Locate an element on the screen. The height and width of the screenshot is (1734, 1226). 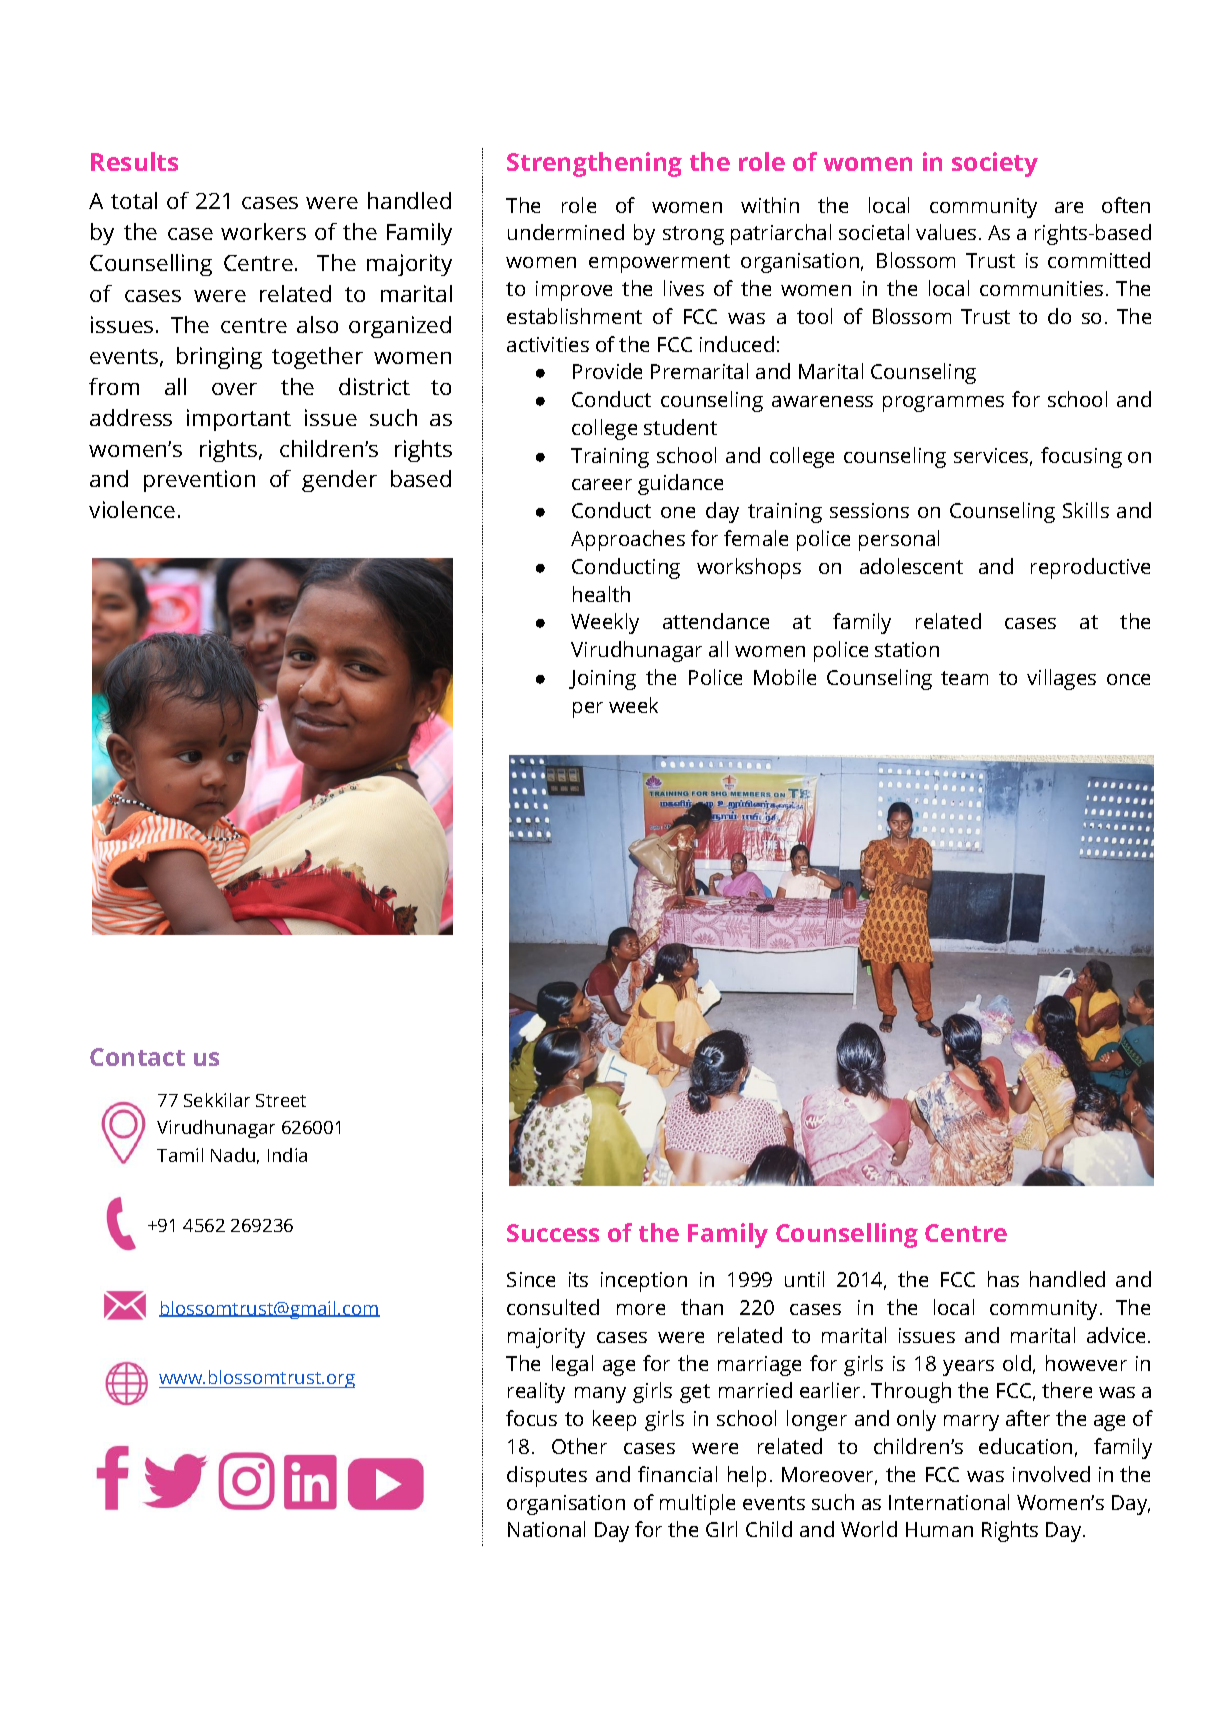
involved is located at coordinates (1051, 1474).
